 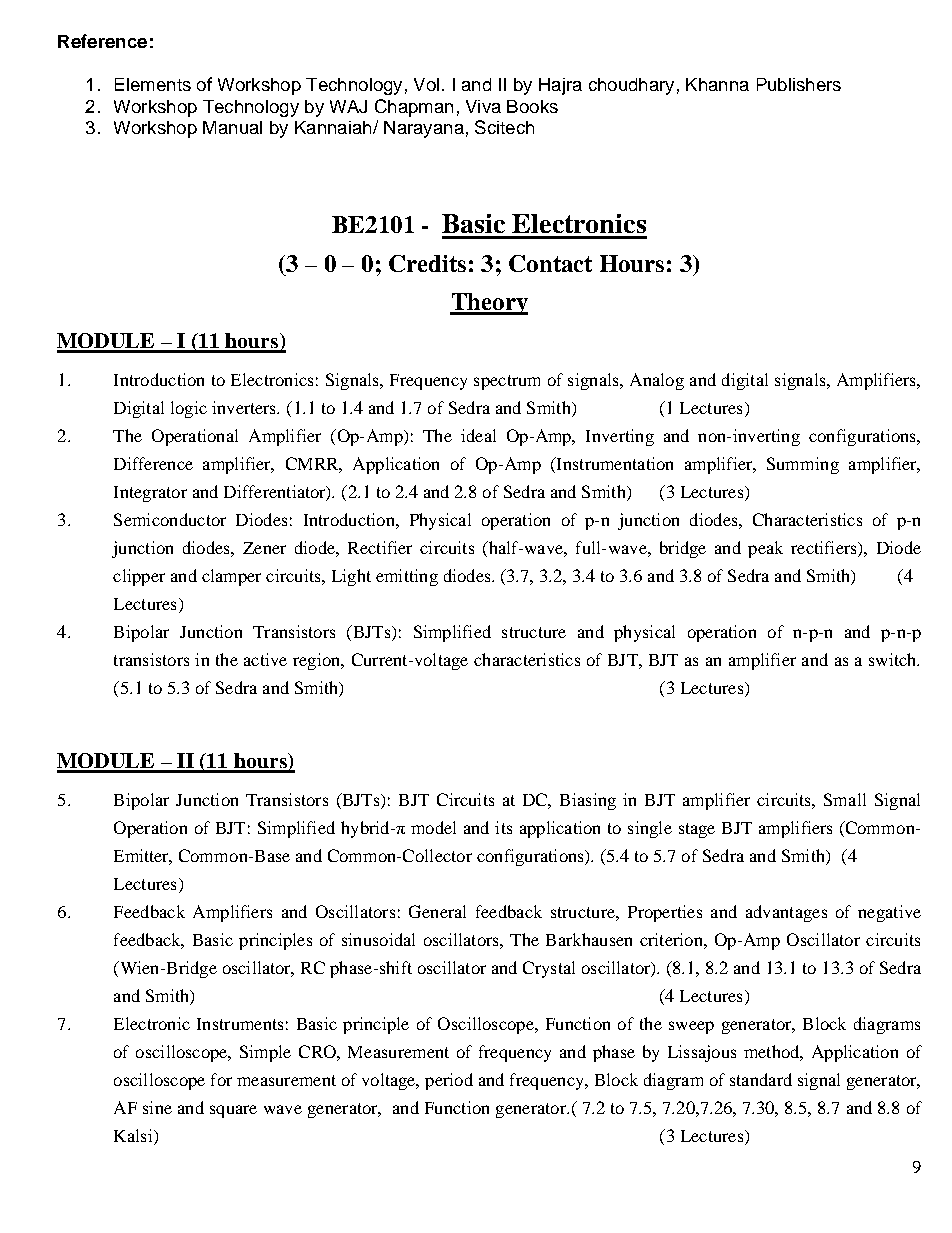 I want to click on Elements, so click(x=153, y=84).
